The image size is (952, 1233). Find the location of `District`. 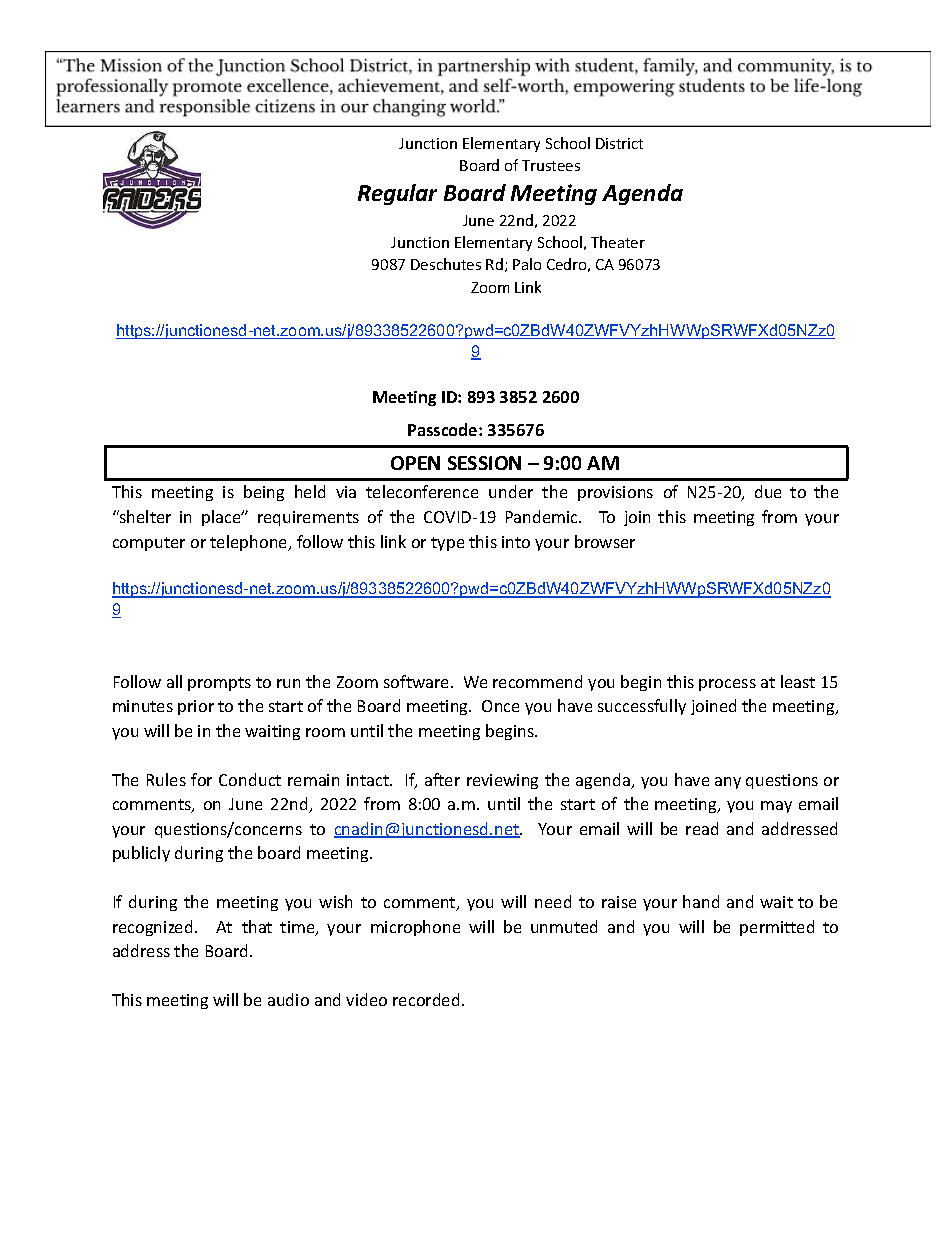

District is located at coordinates (619, 143).
